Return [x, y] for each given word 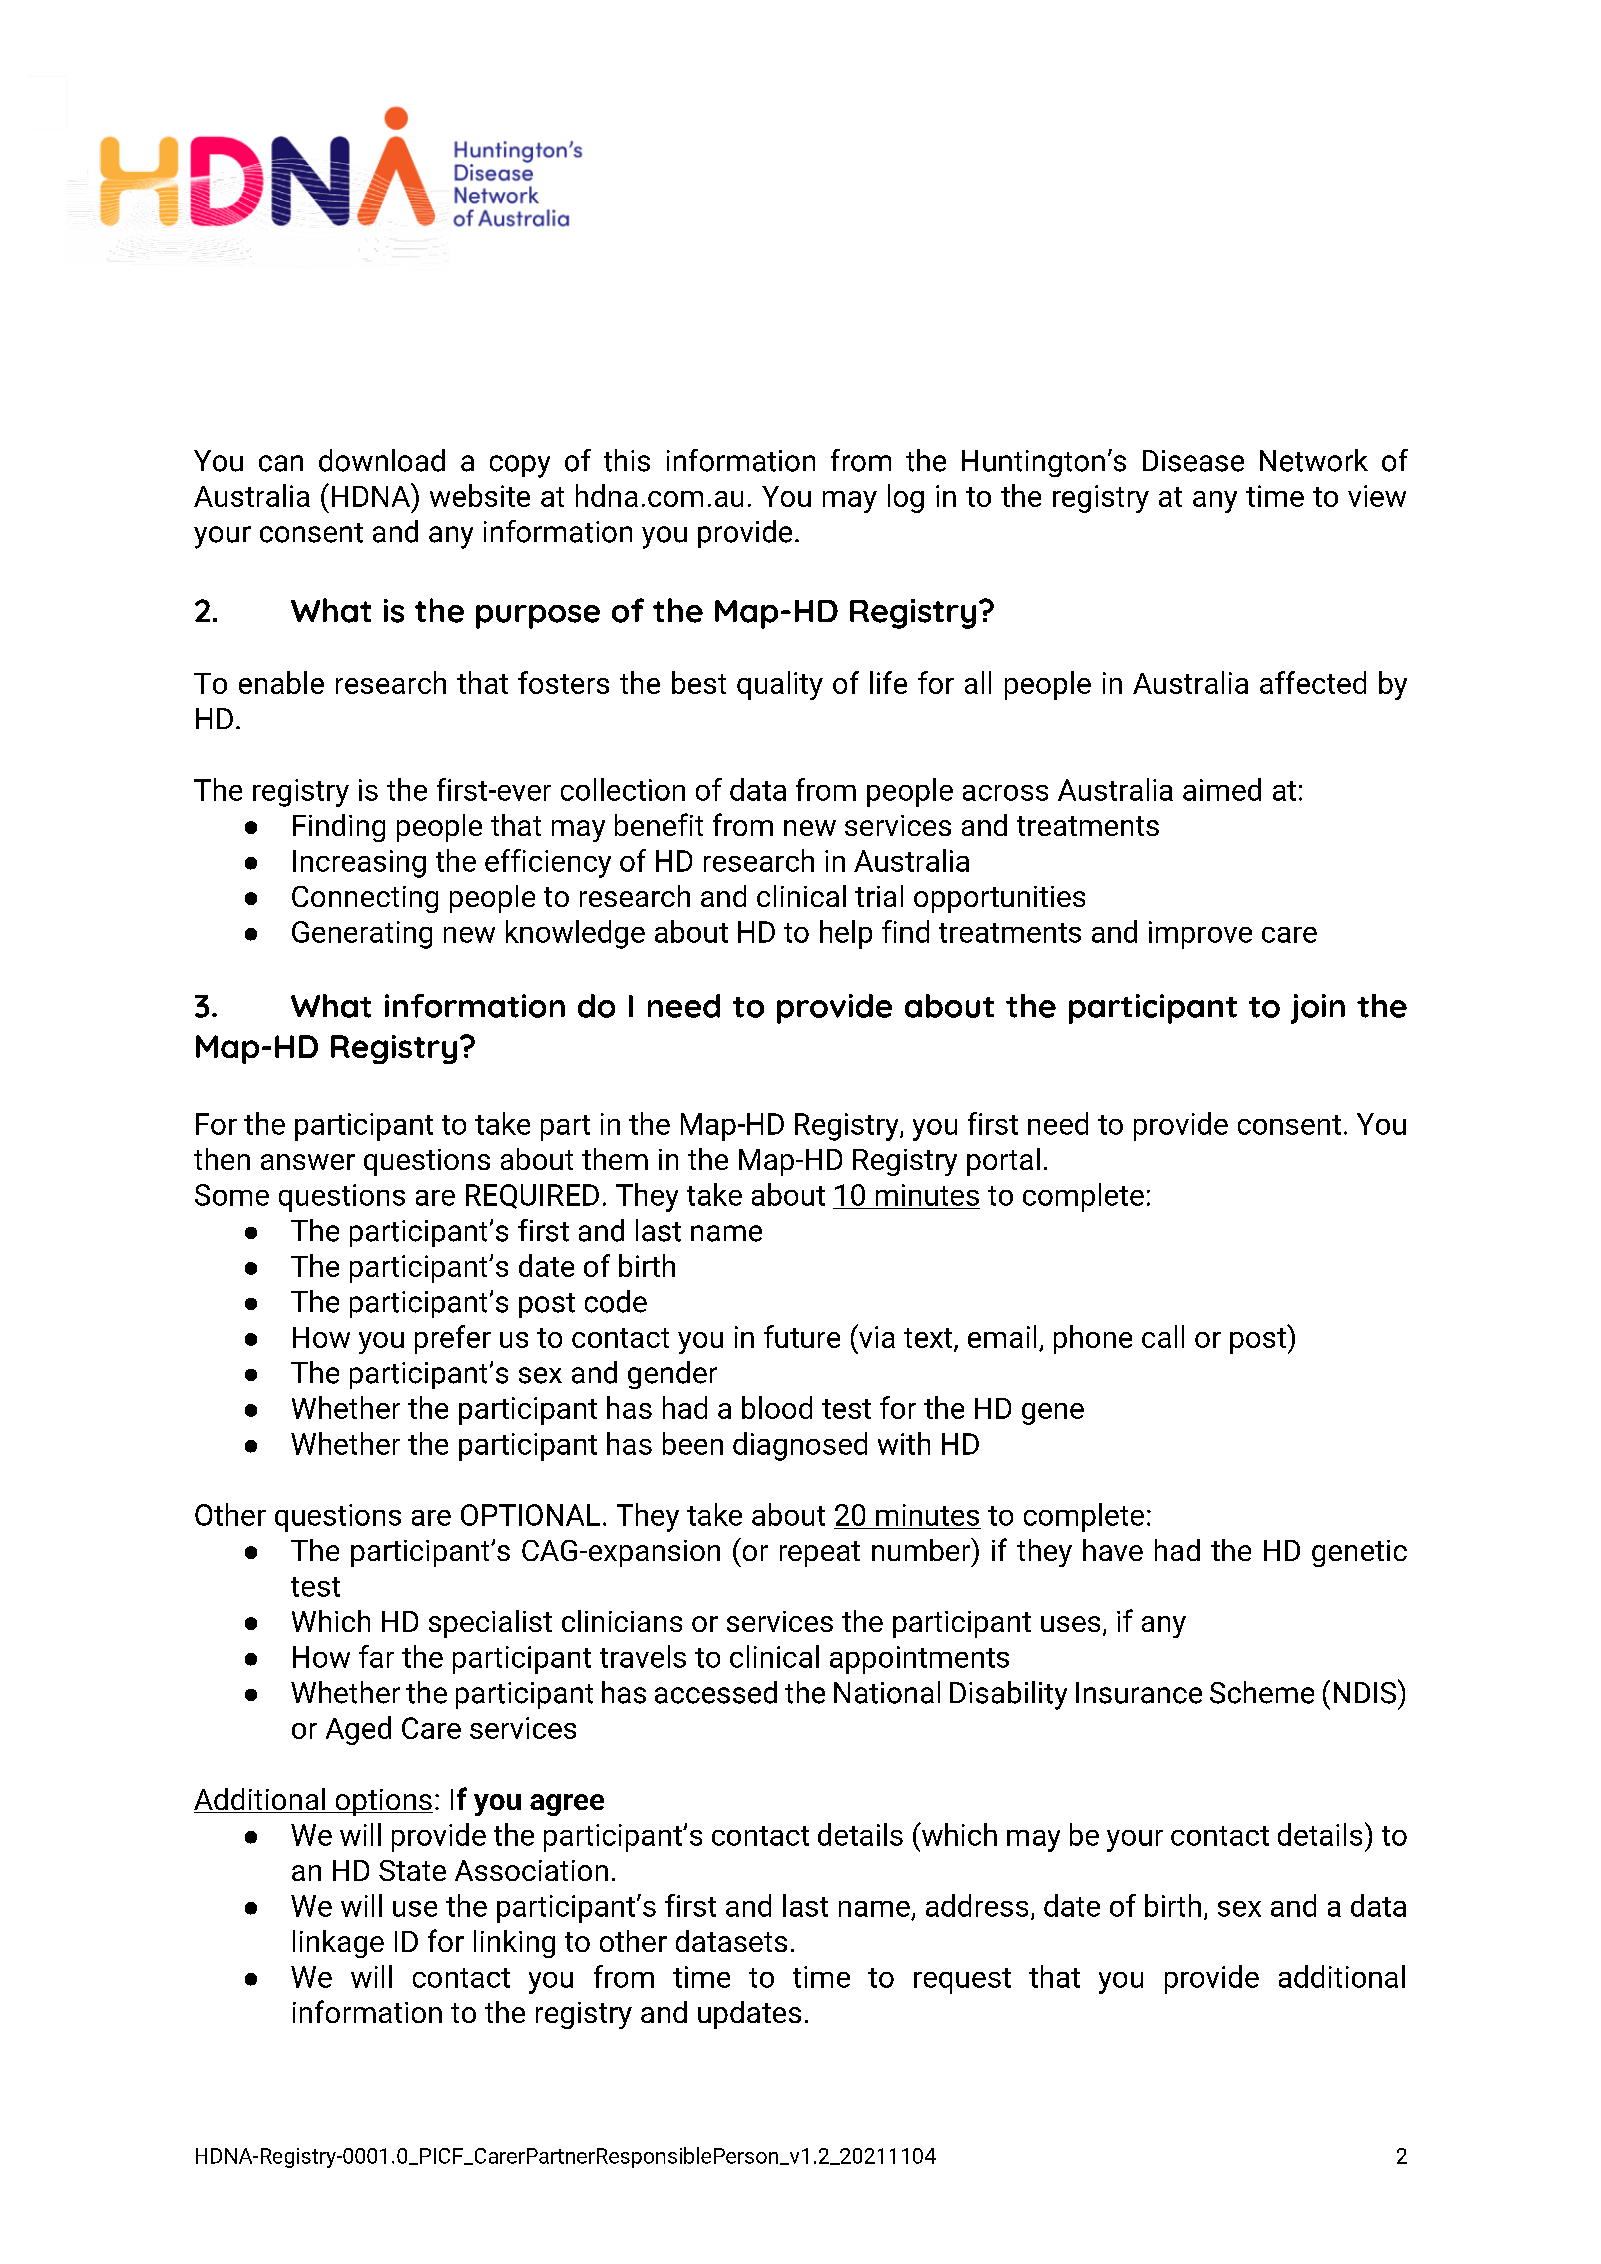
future [802, 1336]
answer [308, 1162]
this [627, 460]
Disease [1193, 461]
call [1163, 1336]
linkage [338, 1944]
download [382, 460]
